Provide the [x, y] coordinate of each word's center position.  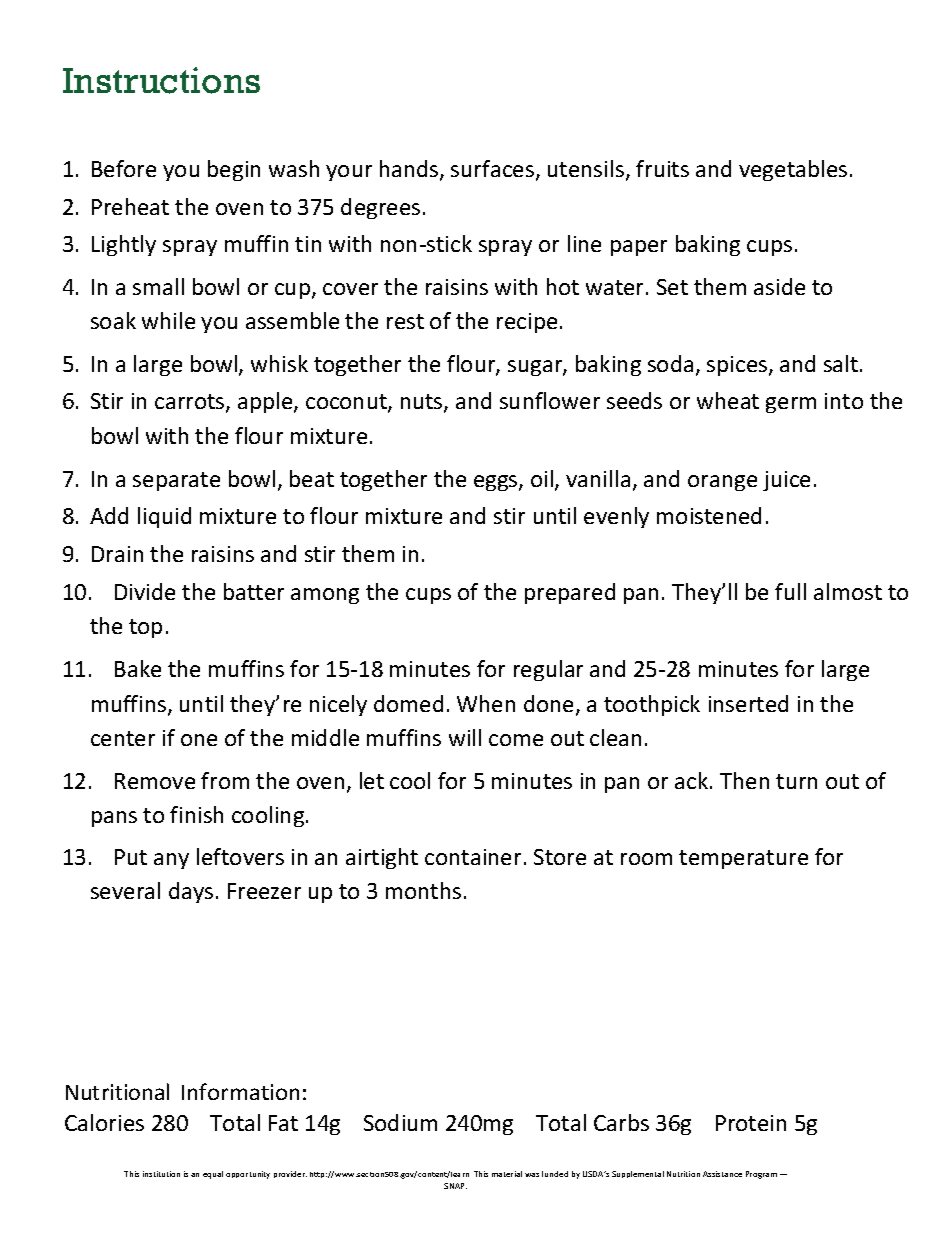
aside [779, 286]
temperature [743, 859]
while [168, 320]
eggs [497, 483]
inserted [748, 703]
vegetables [793, 170]
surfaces [494, 170]
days [191, 892]
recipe [527, 323]
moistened [709, 515]
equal [213, 1175]
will [465, 737]
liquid [164, 517]
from [225, 780]
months [423, 890]
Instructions [161, 80]
